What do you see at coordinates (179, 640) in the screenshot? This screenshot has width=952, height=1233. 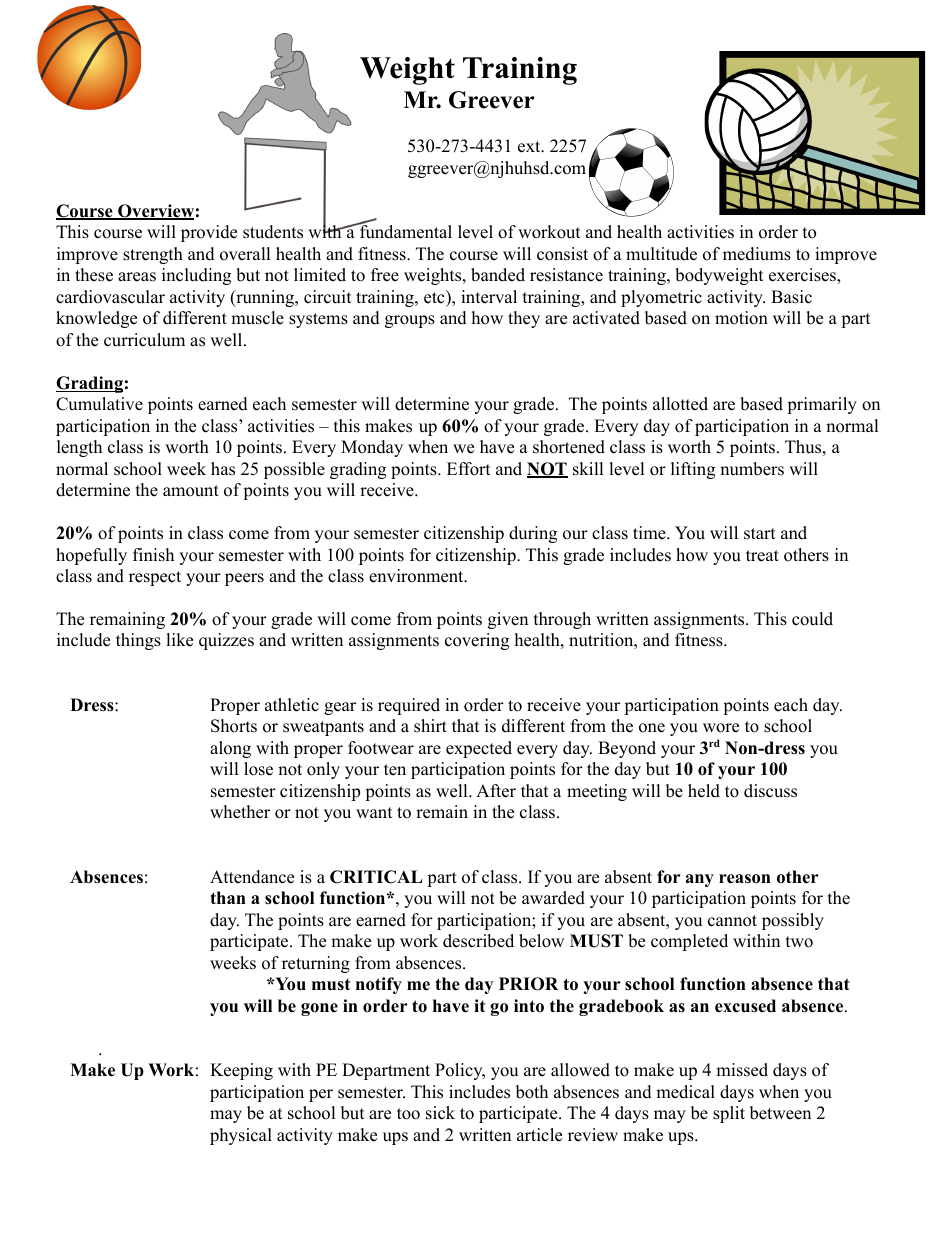 I see `like` at bounding box center [179, 640].
